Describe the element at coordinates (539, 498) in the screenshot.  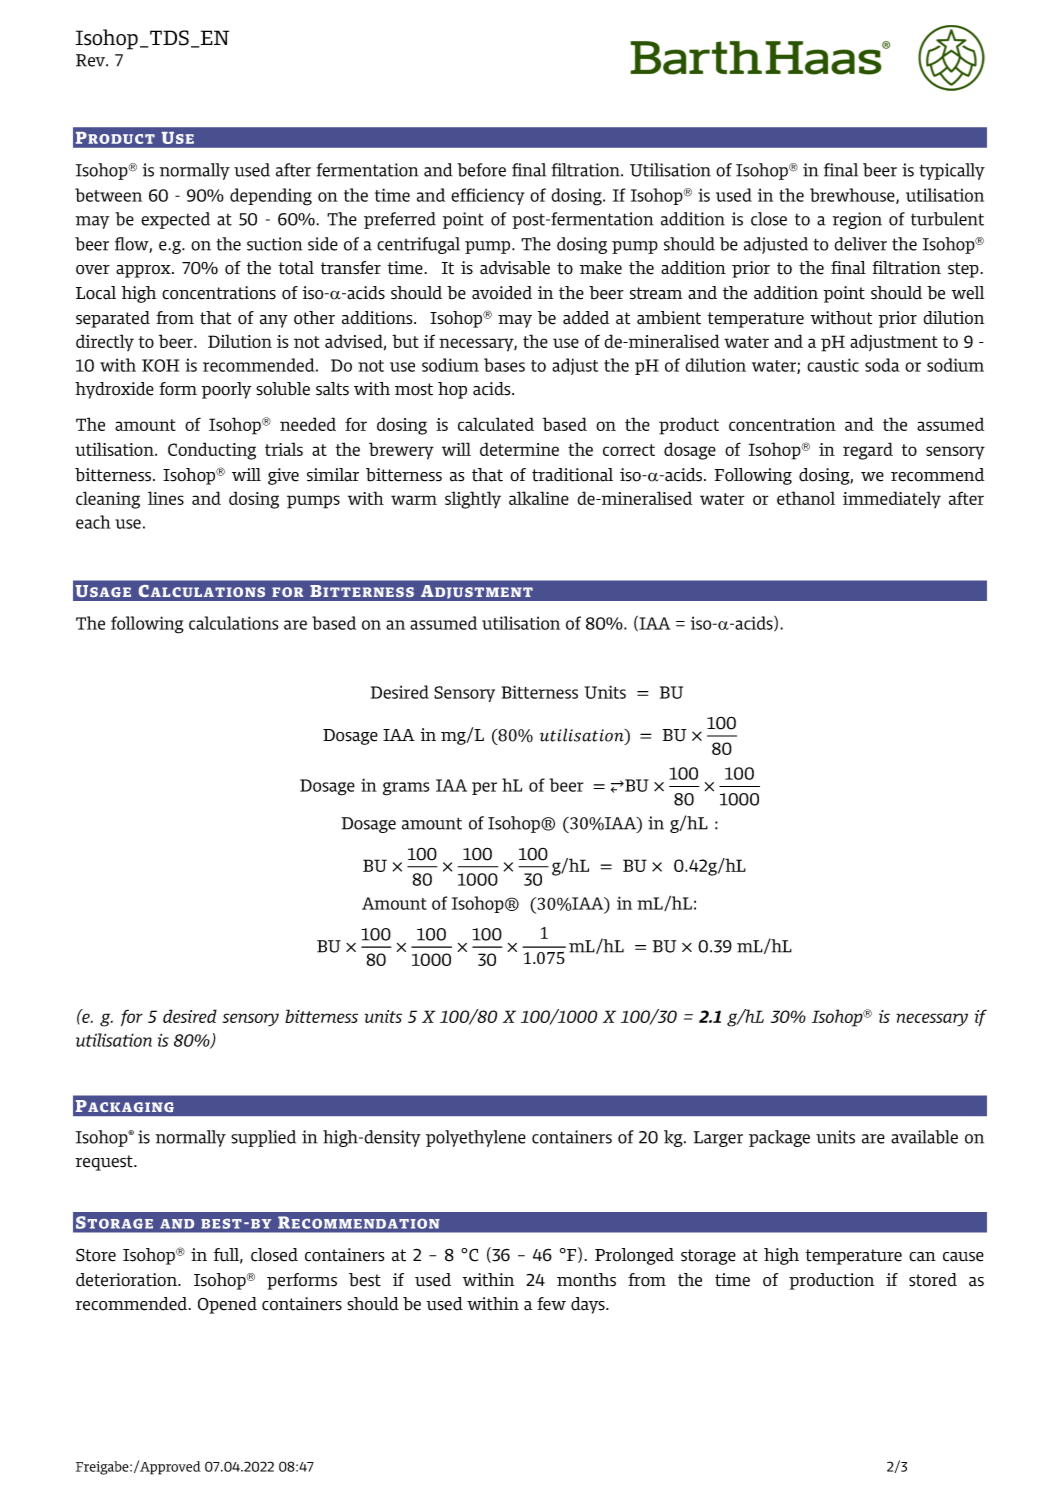
I see `alkaline` at that location.
